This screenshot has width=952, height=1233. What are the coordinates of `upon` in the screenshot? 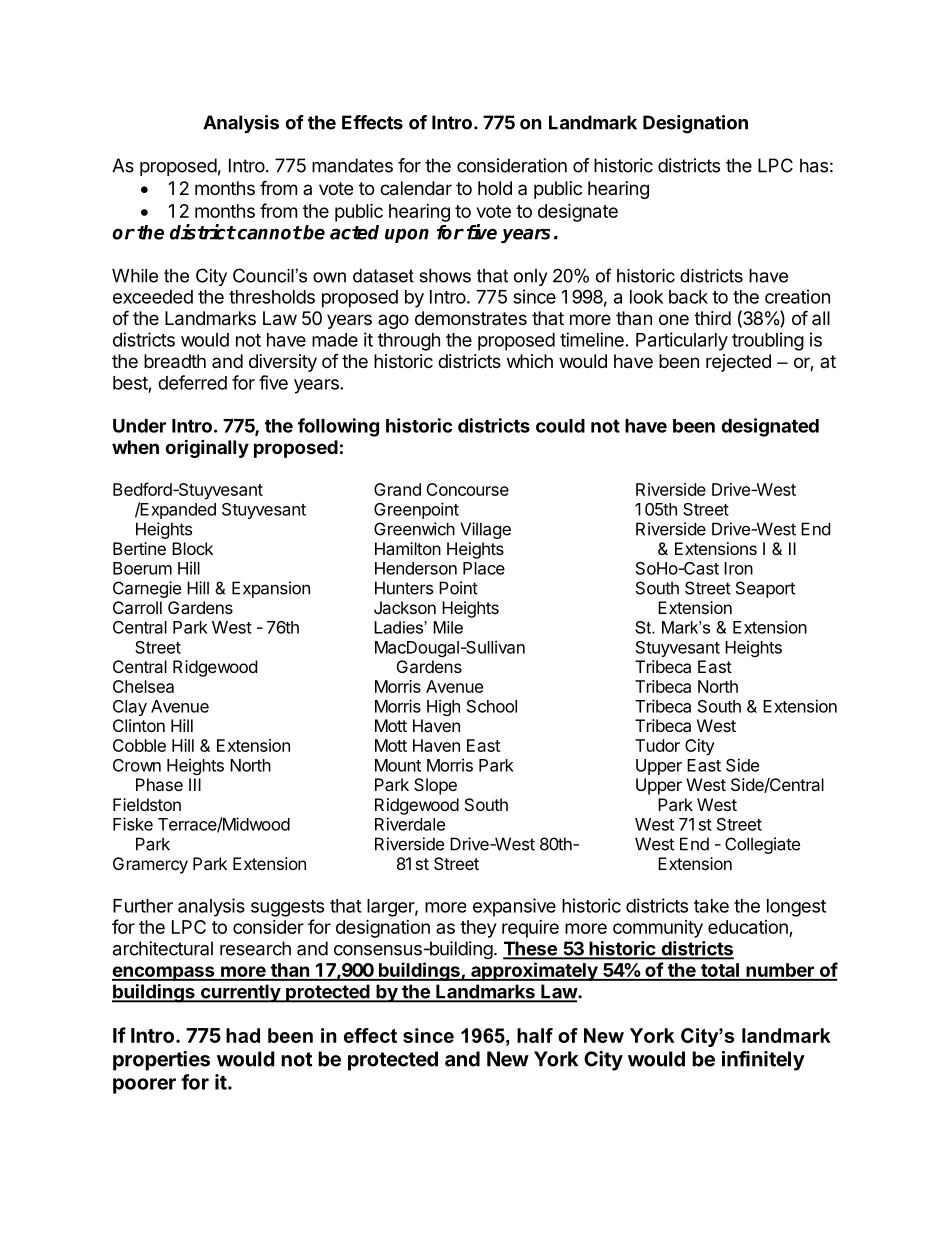 It's located at (407, 235).
